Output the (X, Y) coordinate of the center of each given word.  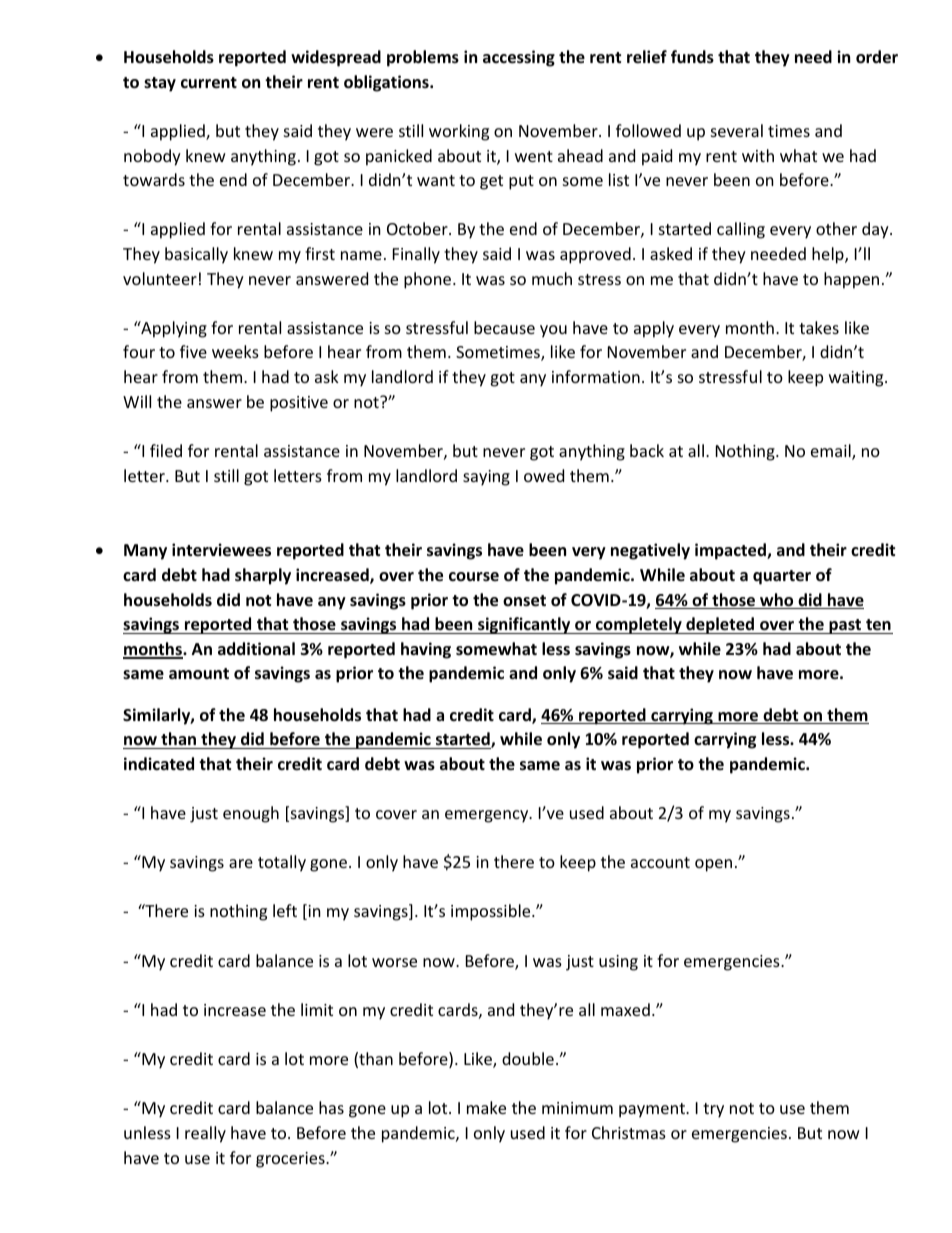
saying (486, 478)
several (737, 130)
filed (166, 450)
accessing (519, 58)
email (832, 452)
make (486, 1107)
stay (160, 84)
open (713, 865)
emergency (488, 816)
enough (251, 814)
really (205, 1134)
